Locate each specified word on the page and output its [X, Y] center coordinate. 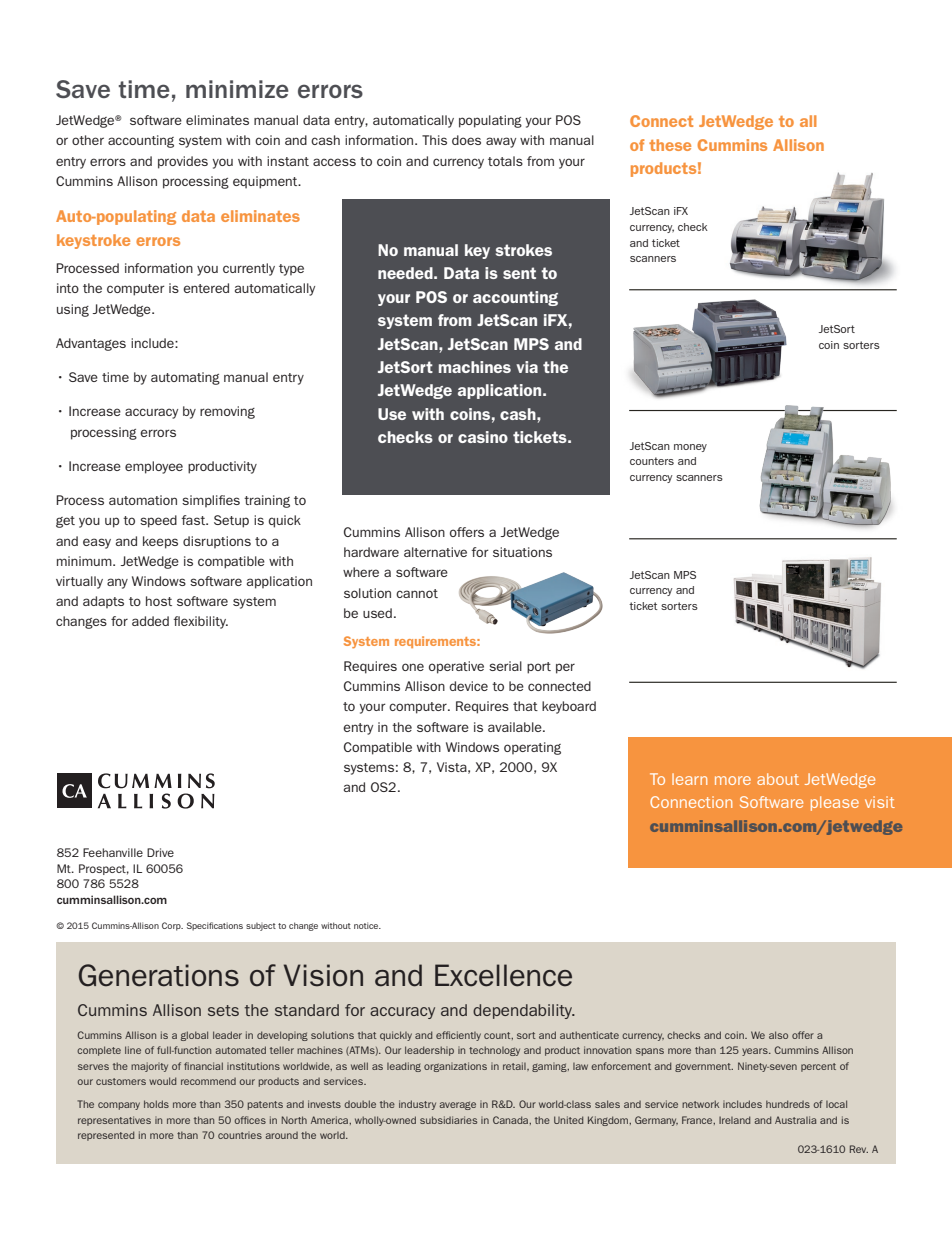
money [690, 448]
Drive [160, 852]
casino [483, 437]
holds [156, 1104]
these [670, 145]
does [466, 140]
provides [183, 162]
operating [532, 748]
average [457, 1105]
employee [154, 467]
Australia [795, 1120]
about [778, 779]
